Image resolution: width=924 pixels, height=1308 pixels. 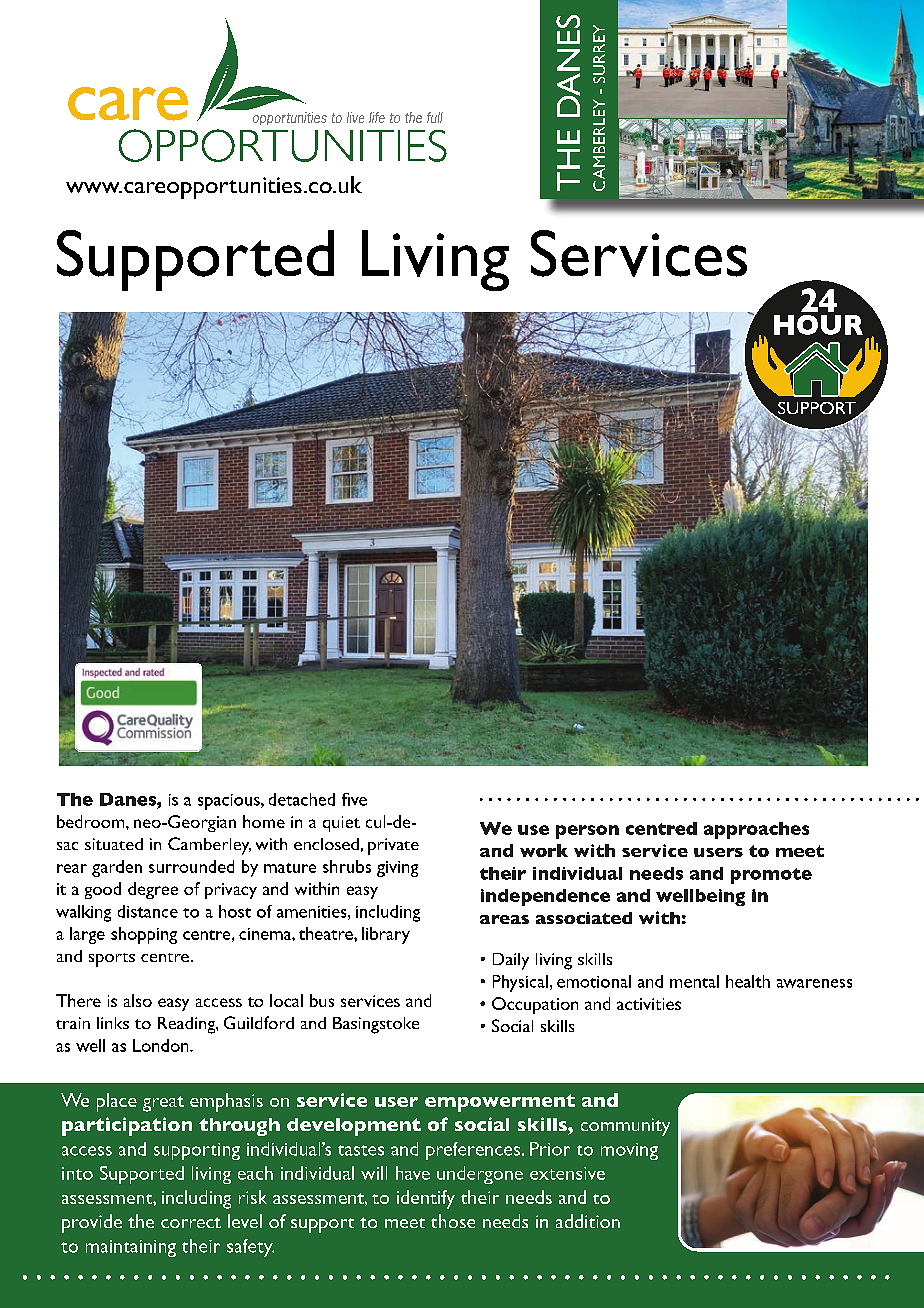 What do you see at coordinates (163, 1104) in the screenshot?
I see `great` at bounding box center [163, 1104].
